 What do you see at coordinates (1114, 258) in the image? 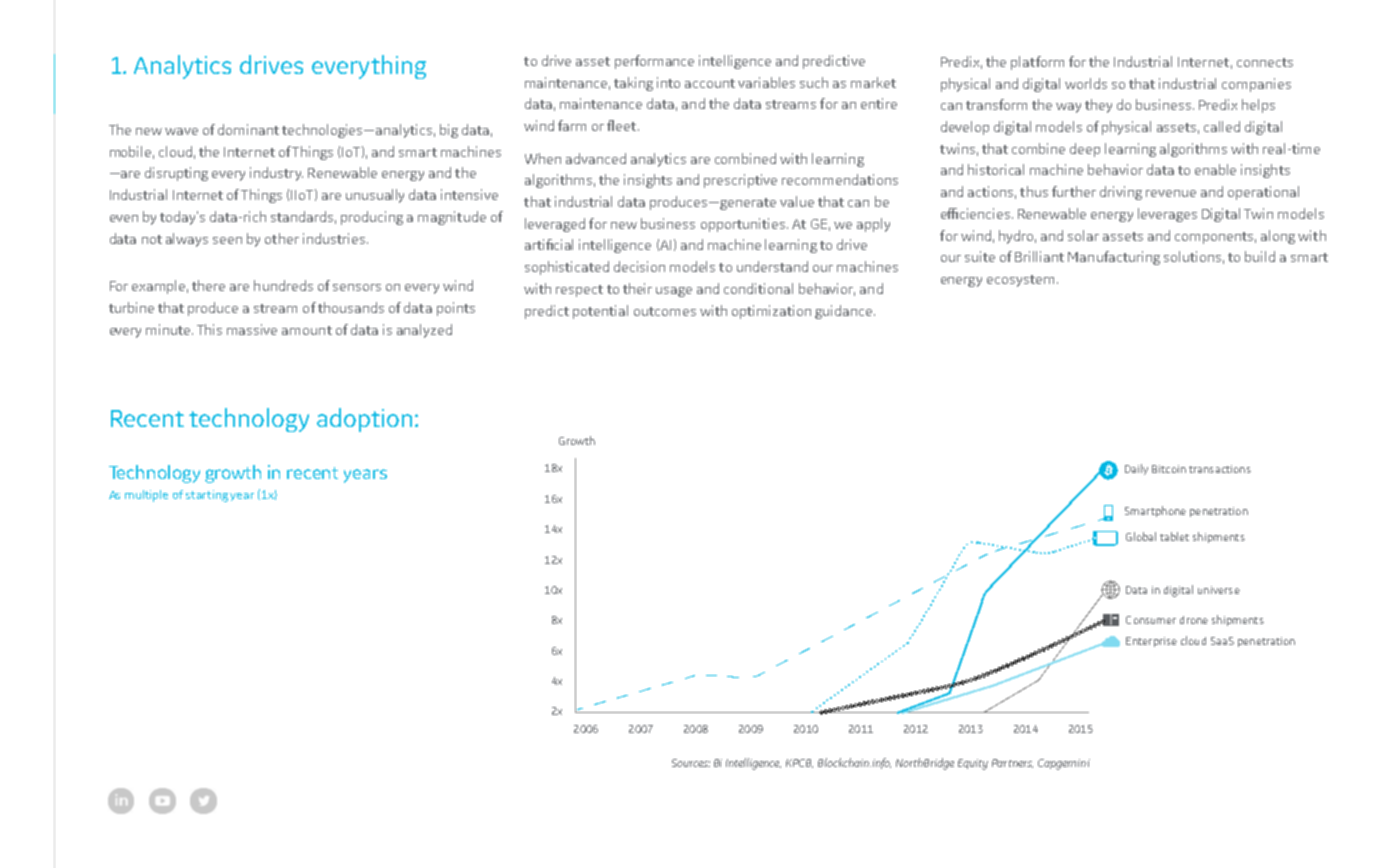
I see `Manufacturing` at bounding box center [1114, 258].
